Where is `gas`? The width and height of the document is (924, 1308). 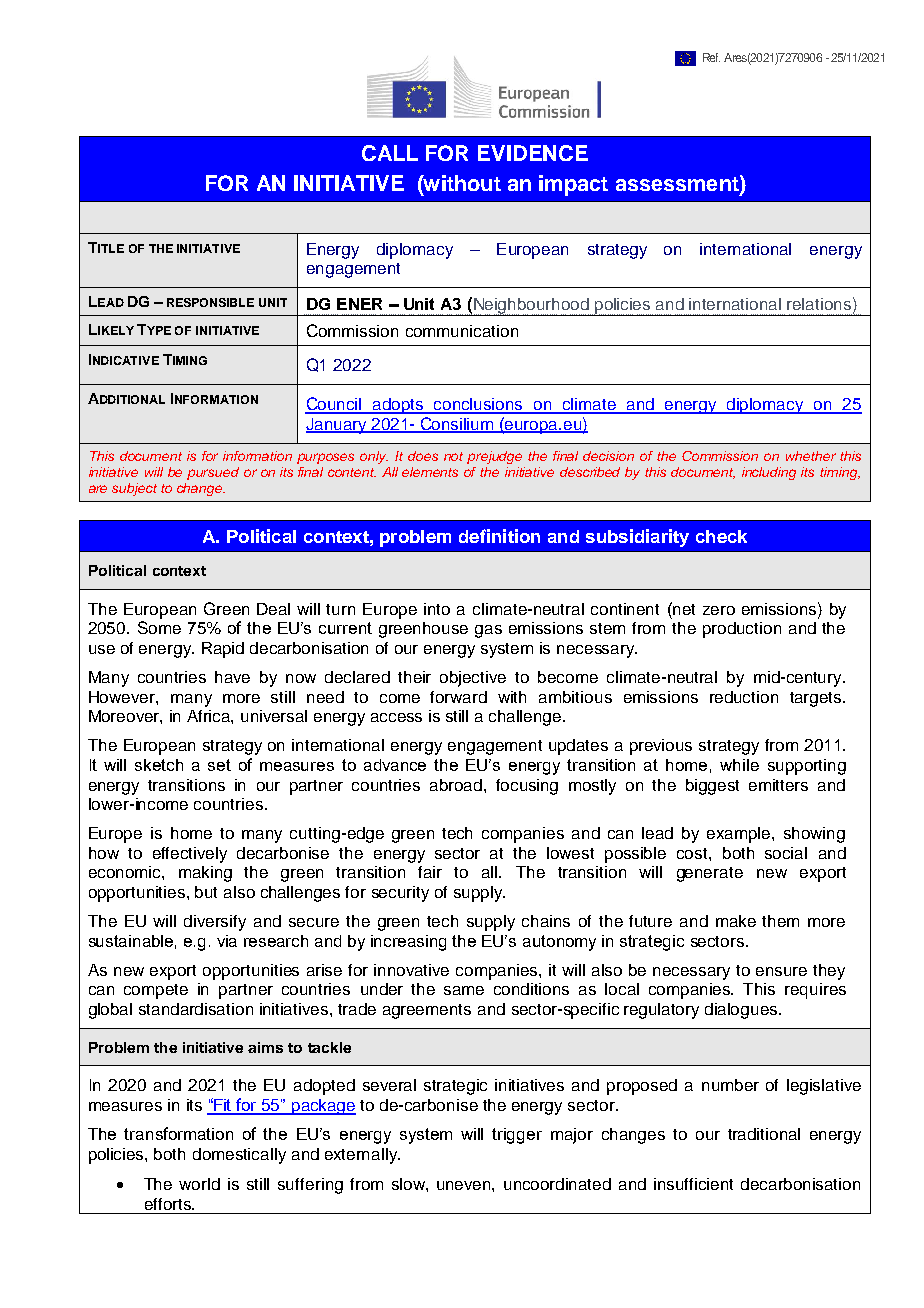
gas is located at coordinates (488, 631).
